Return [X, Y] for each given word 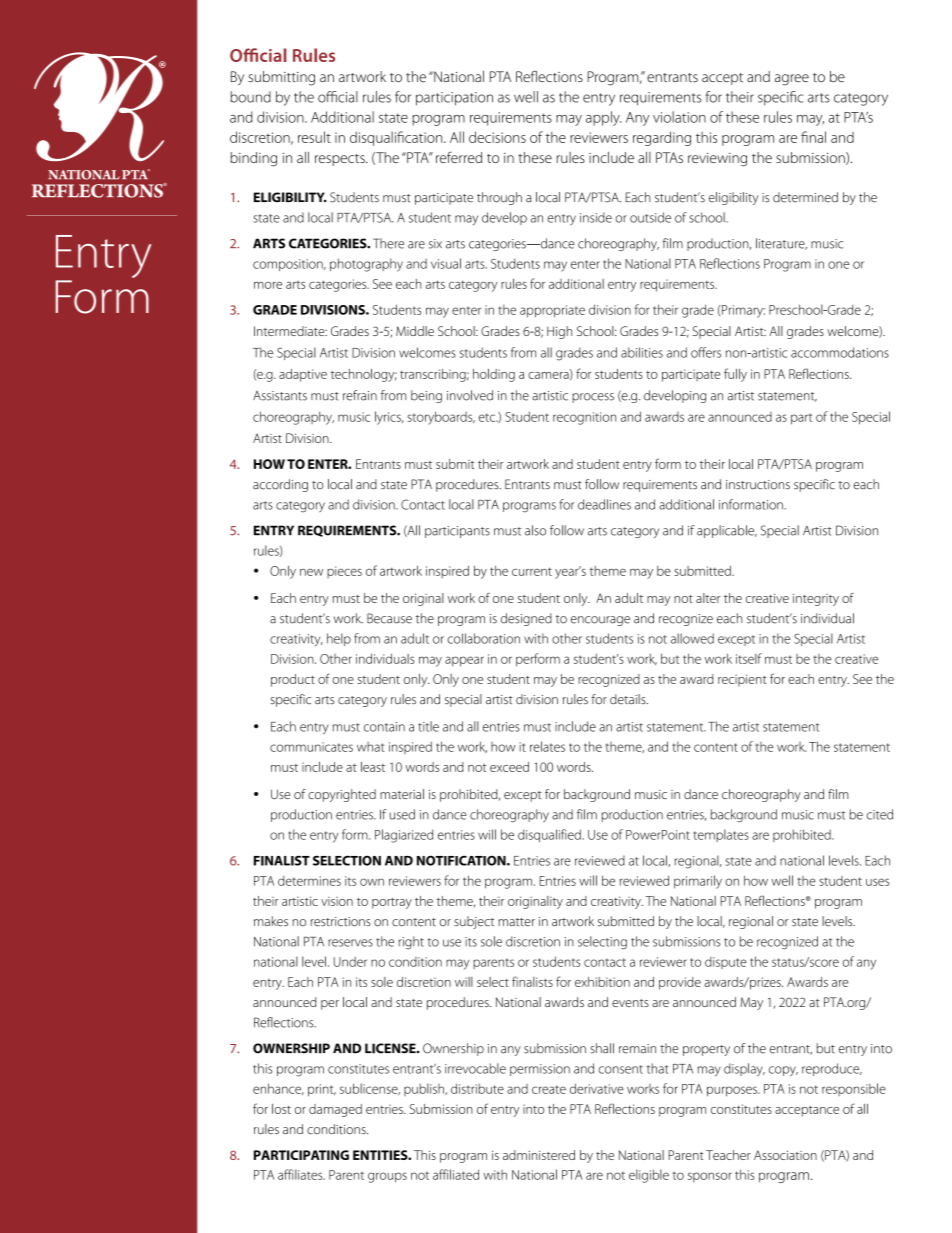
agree [792, 80]
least [373, 767]
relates [547, 746]
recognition [584, 418]
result [314, 137]
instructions [758, 485]
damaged [335, 1110]
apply [603, 118]
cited [880, 814]
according [280, 485]
